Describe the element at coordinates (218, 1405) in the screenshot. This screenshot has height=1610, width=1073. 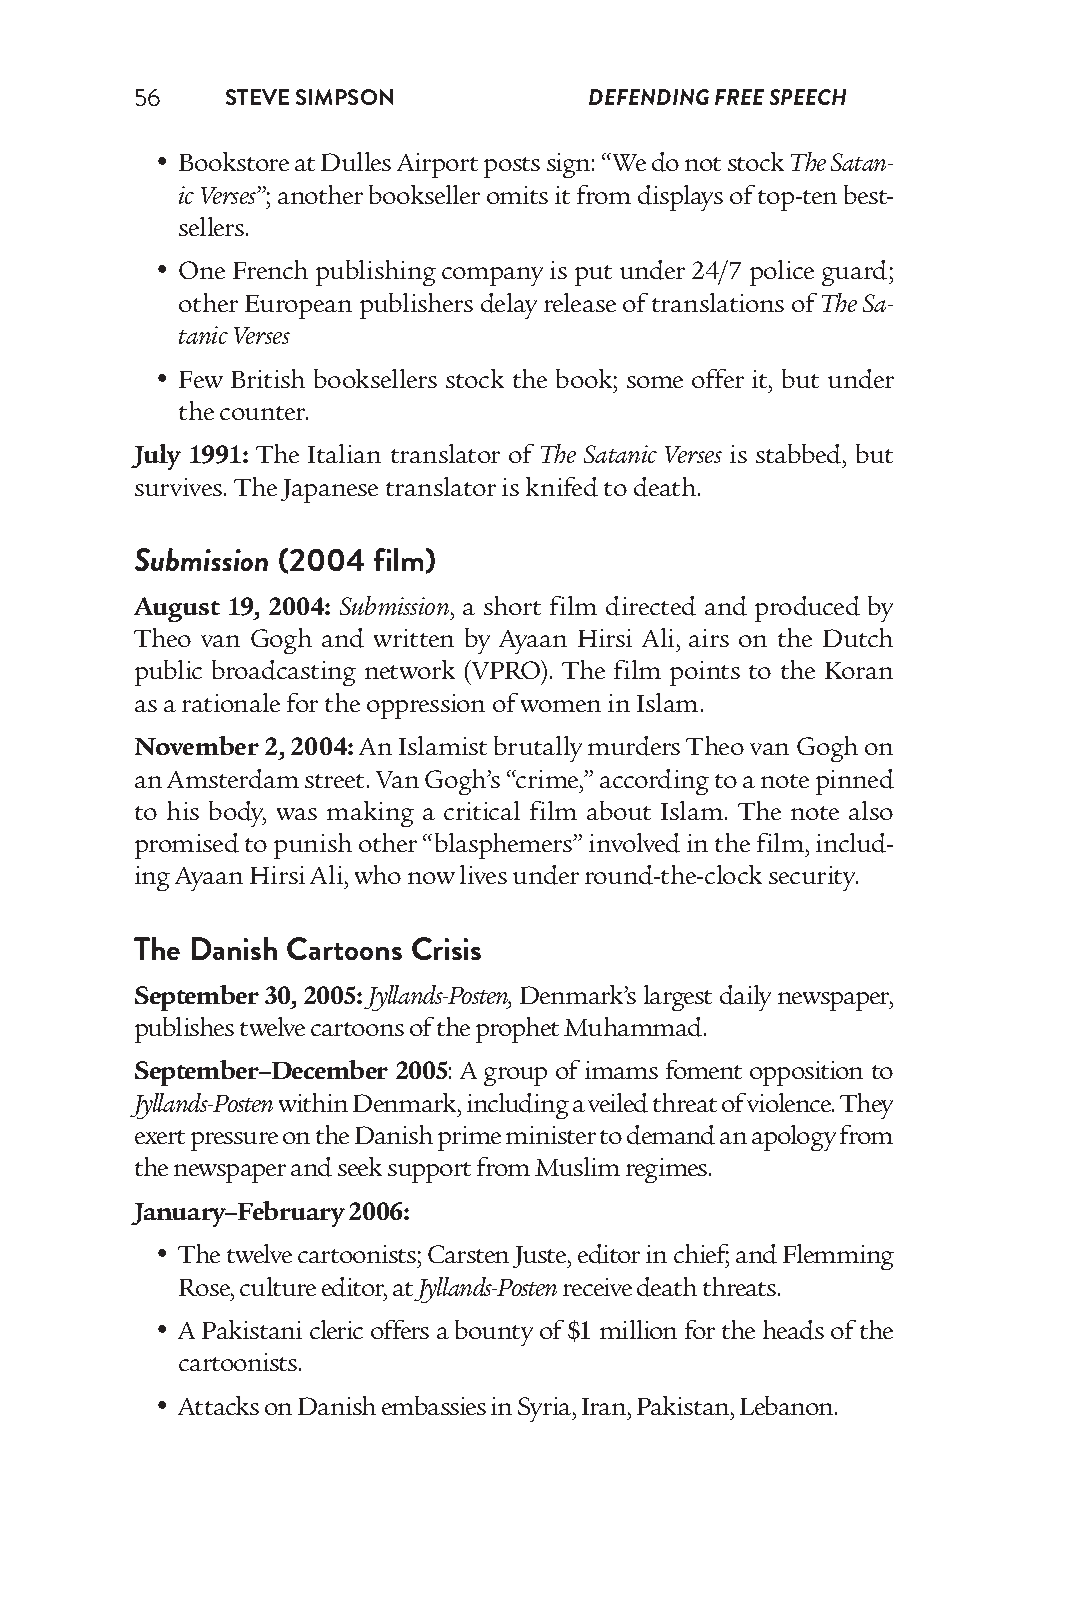
I see `Attacks` at that location.
